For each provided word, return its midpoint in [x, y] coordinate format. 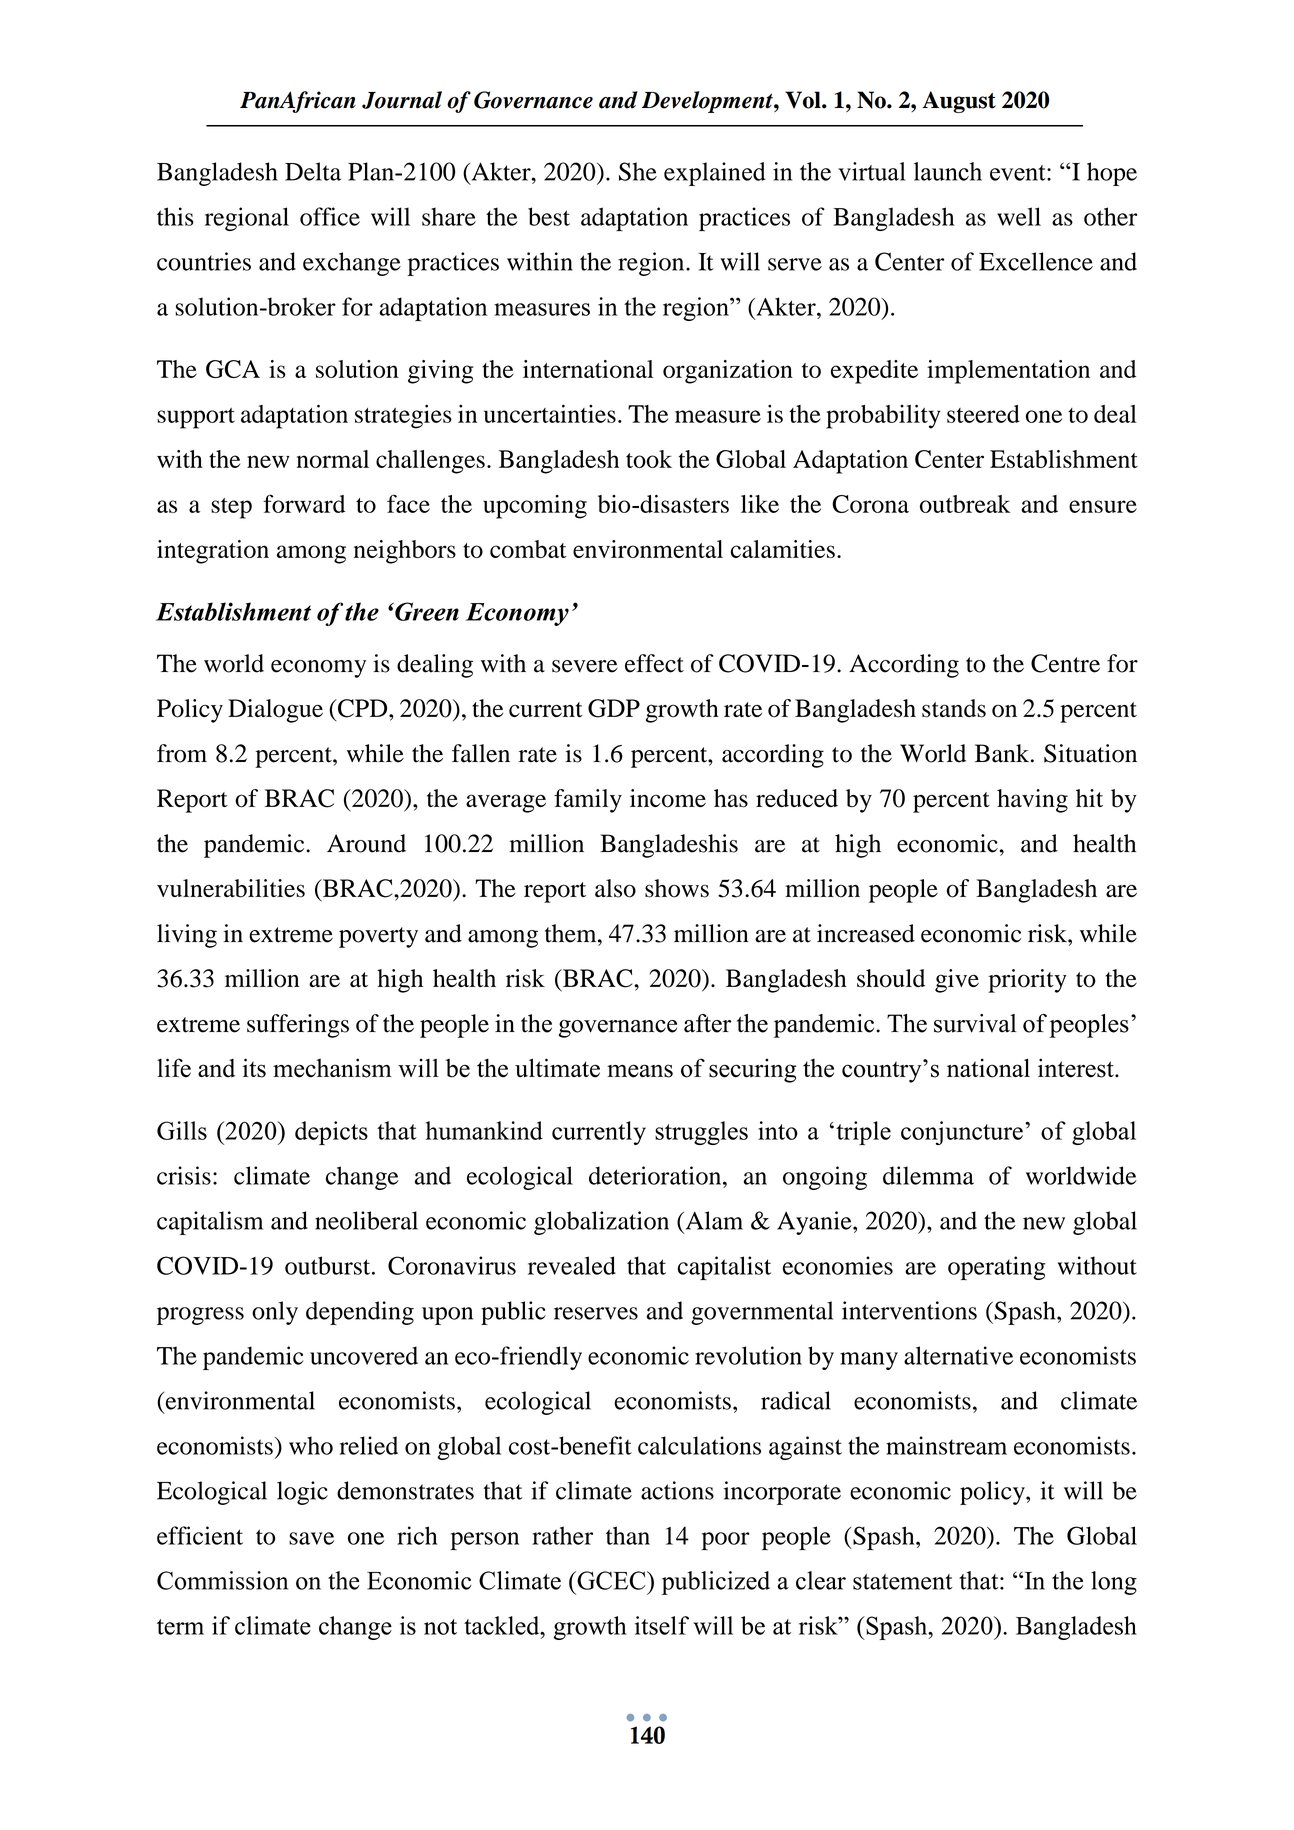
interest [1077, 1068]
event [1019, 173]
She [638, 171]
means [640, 1071]
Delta [313, 171]
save [311, 1538]
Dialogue [275, 711]
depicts [331, 1133]
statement [902, 1582]
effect [654, 663]
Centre [1065, 663]
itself [662, 1625]
